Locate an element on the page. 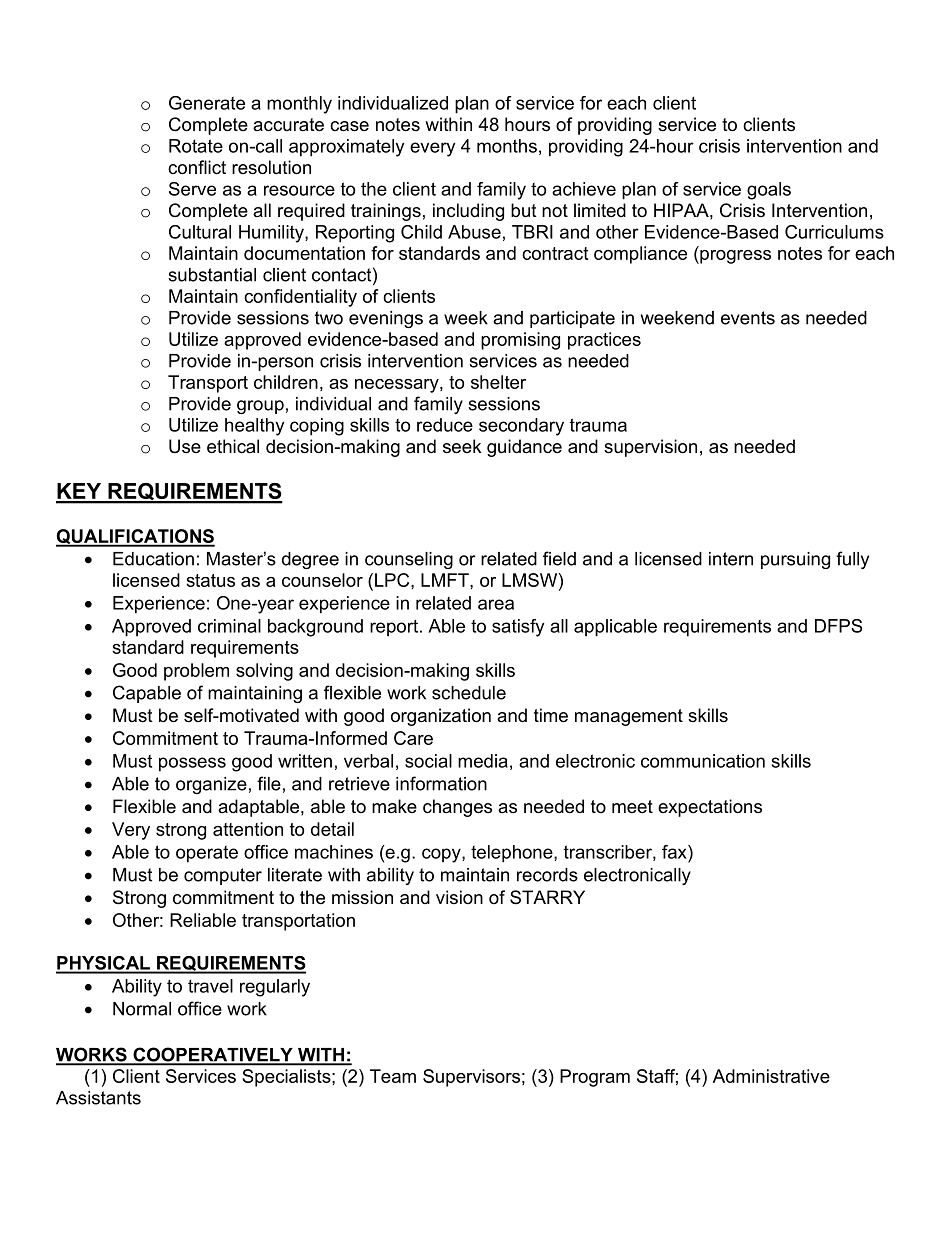 The height and width of the document is (1233, 952). events is located at coordinates (748, 318).
